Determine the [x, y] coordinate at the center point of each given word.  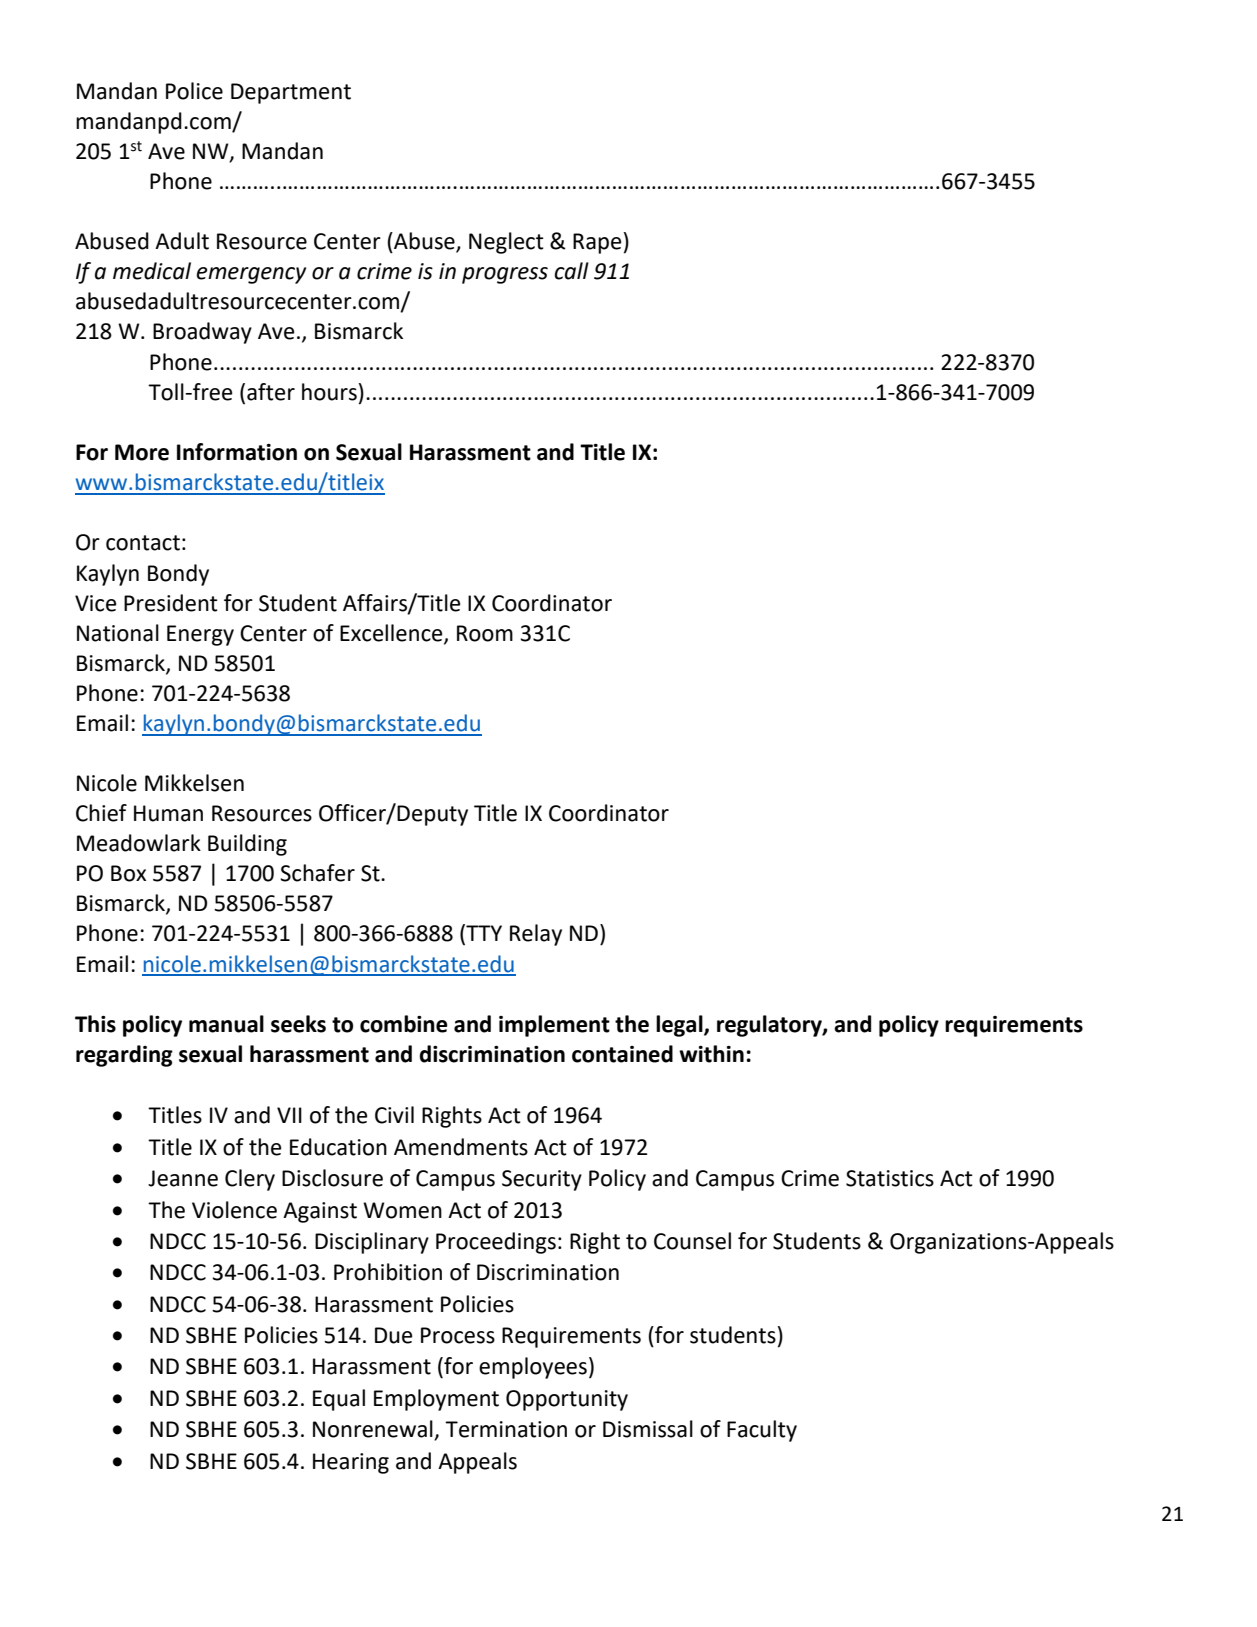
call [572, 271]
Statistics [890, 1178]
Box [128, 873]
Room [485, 633]
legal [680, 1026]
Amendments [461, 1147]
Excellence [392, 633]
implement [554, 1026]
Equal [339, 1400]
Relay [536, 935]
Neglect [506, 243]
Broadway [202, 333]
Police [194, 91]
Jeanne [183, 1178]
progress [505, 275]
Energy [200, 635]
